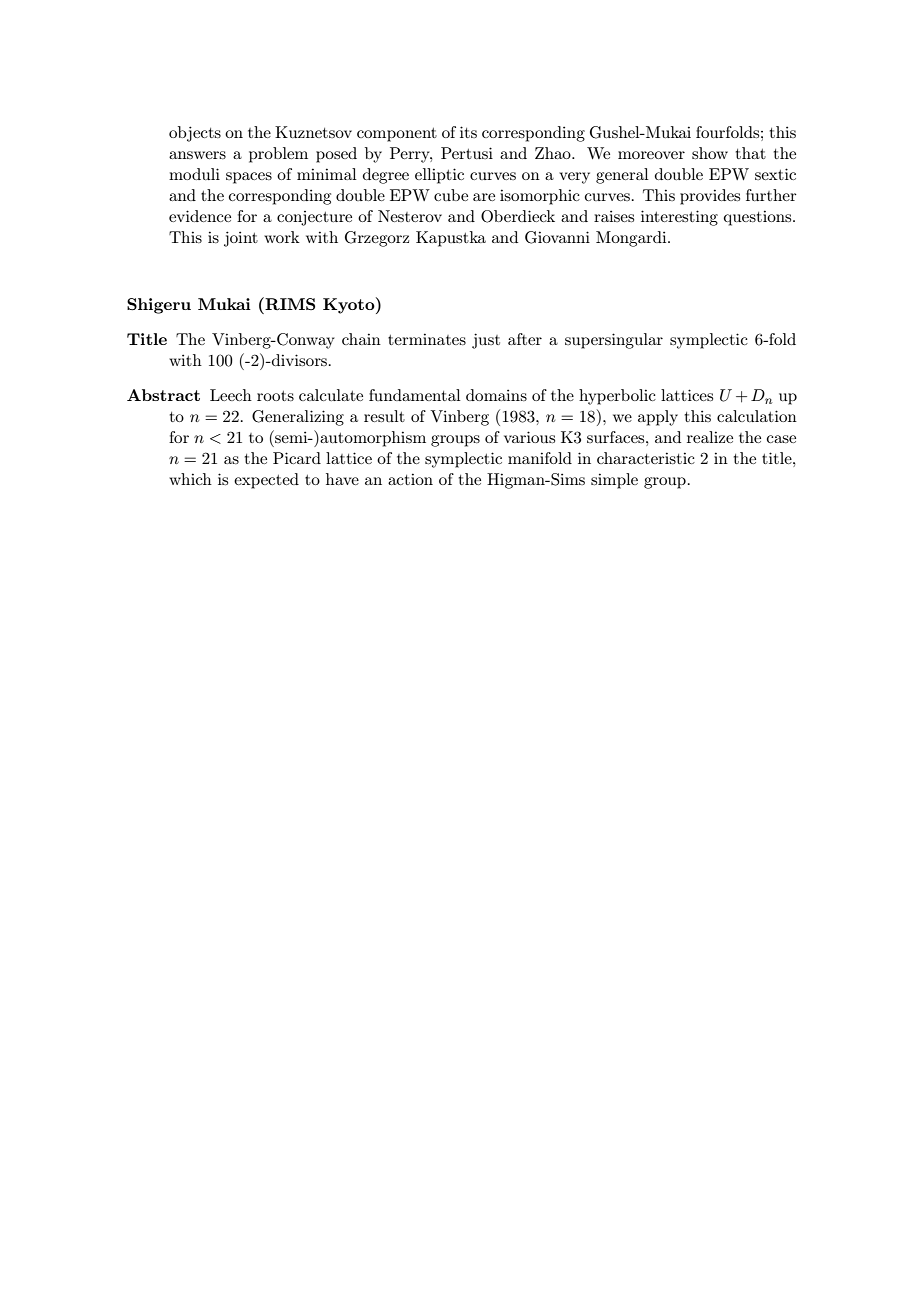  Describe the element at coordinates (468, 132) in the screenshot. I see `its` at that location.
